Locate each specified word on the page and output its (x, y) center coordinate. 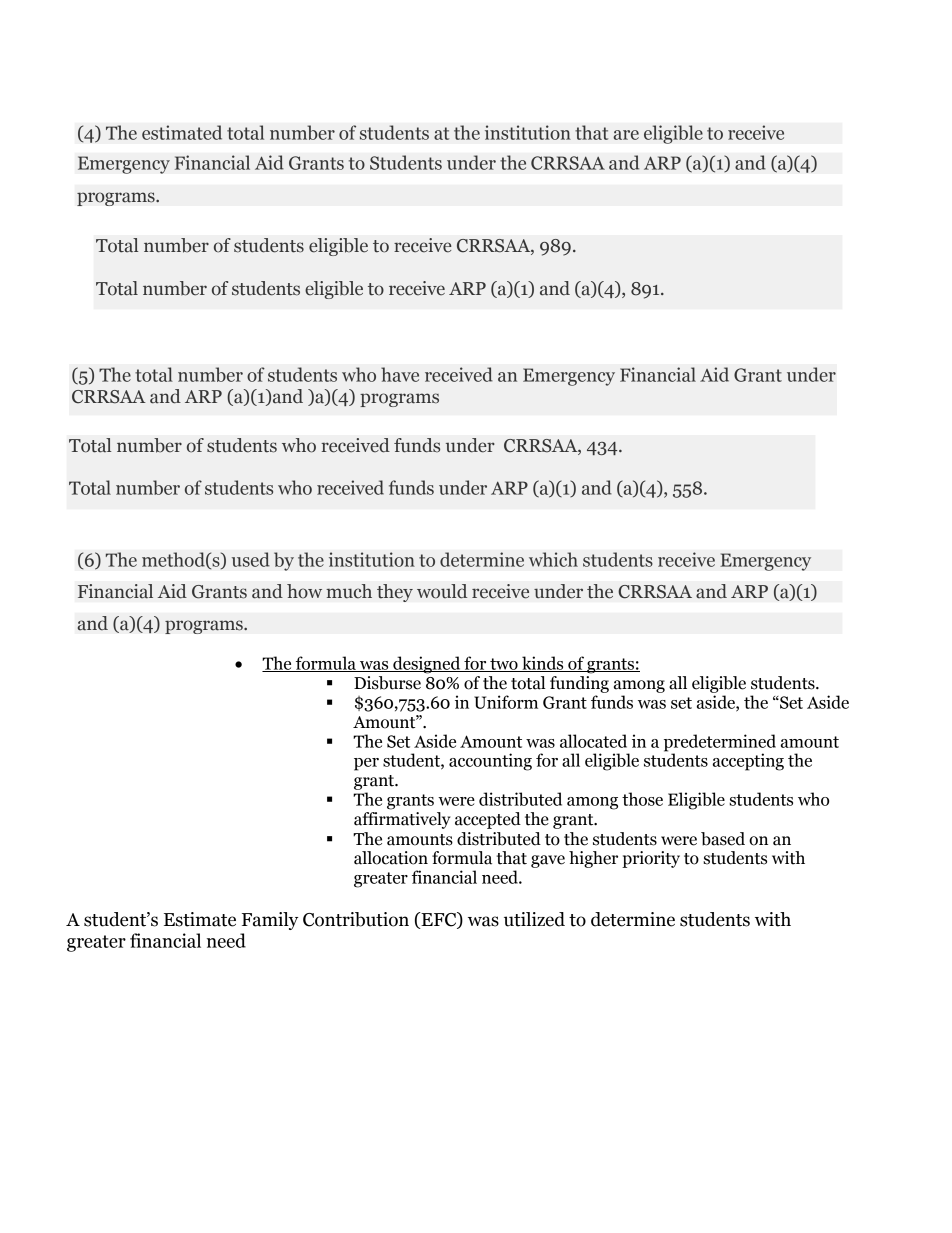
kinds (543, 664)
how (304, 591)
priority (651, 859)
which (553, 559)
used (251, 559)
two (504, 665)
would (442, 591)
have (400, 374)
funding (579, 684)
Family (270, 921)
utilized (534, 919)
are (626, 135)
